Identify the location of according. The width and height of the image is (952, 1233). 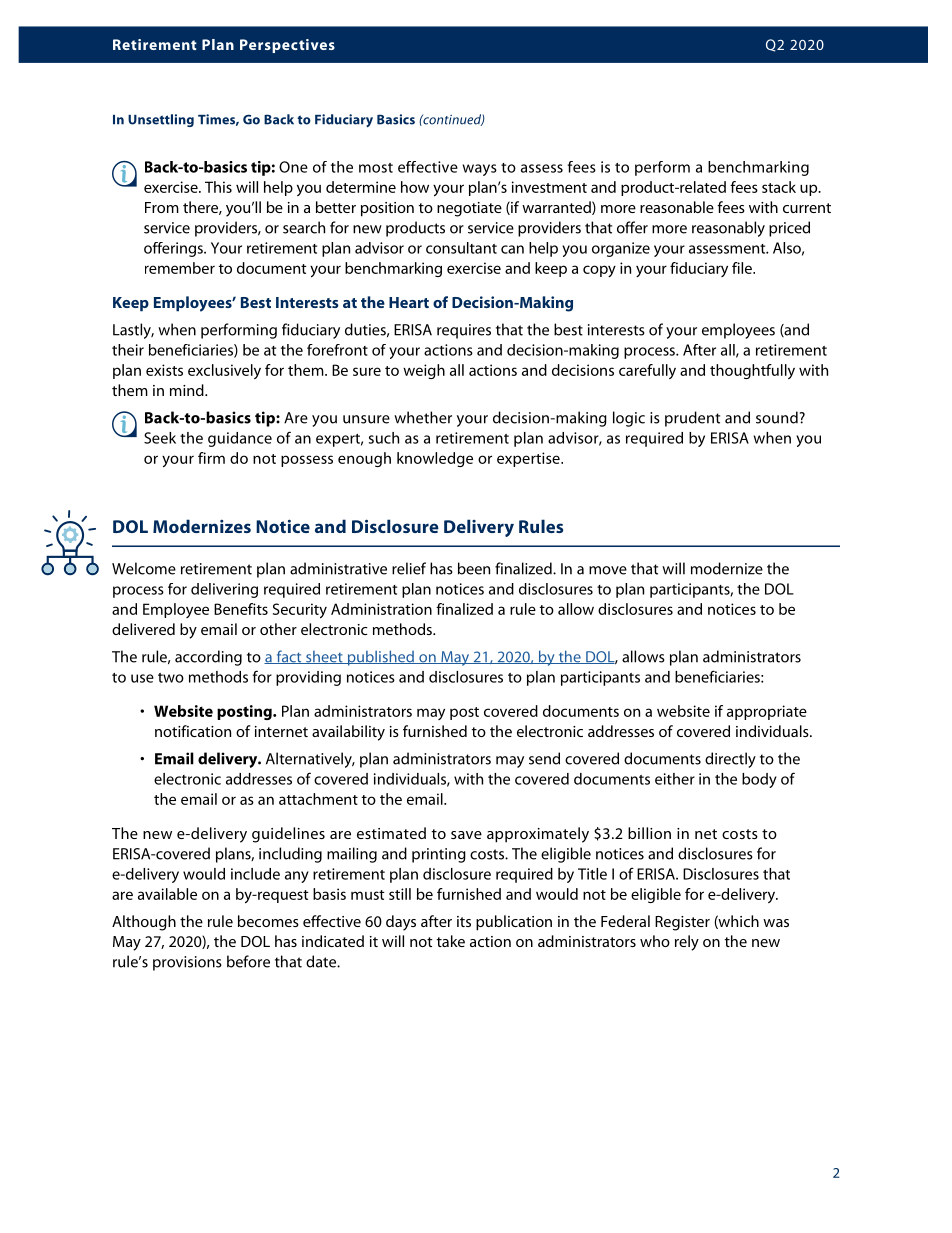
(208, 658).
